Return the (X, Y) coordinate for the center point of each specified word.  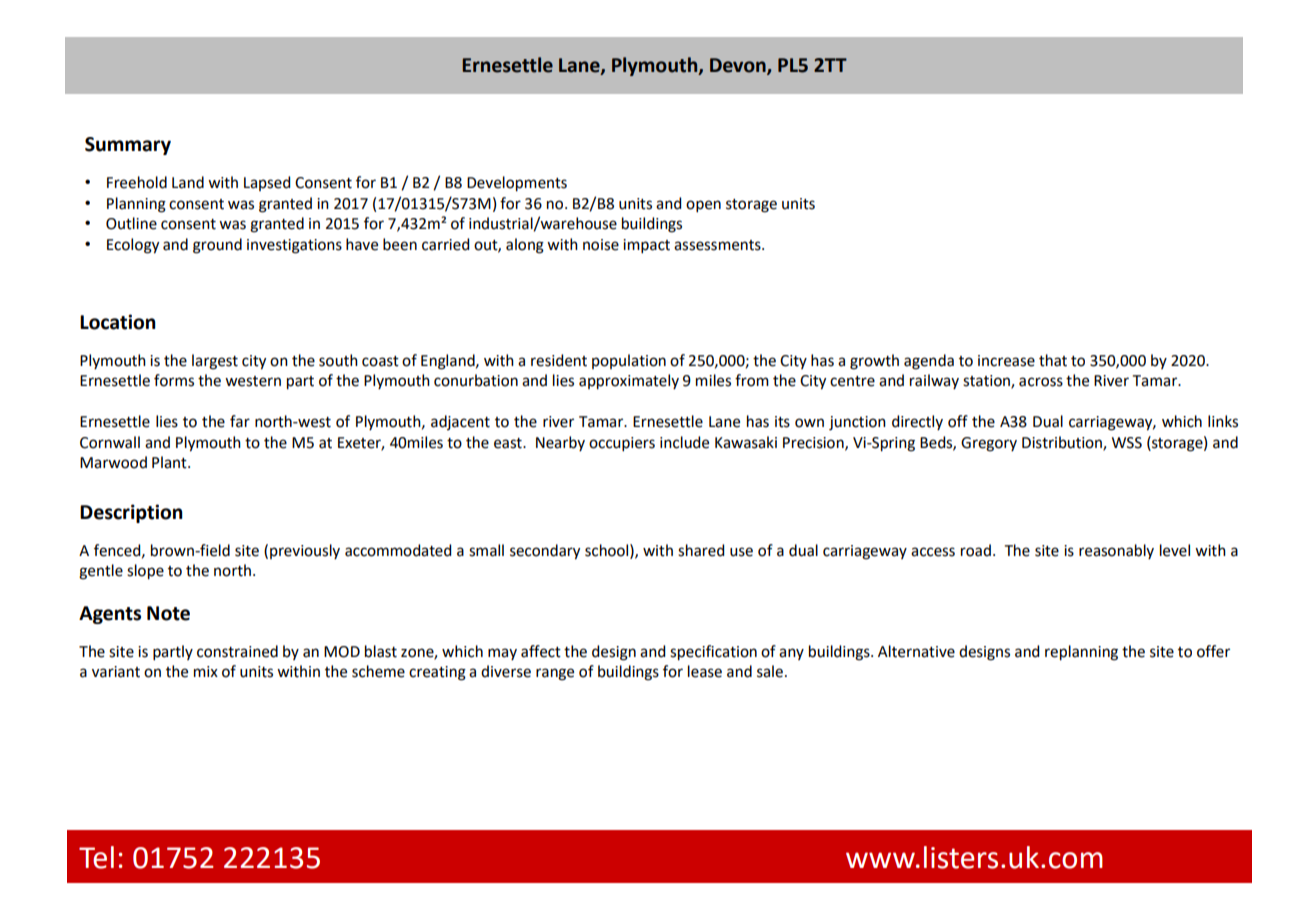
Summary (128, 146)
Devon (739, 66)
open (703, 206)
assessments (718, 245)
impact (646, 246)
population (629, 361)
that (1053, 360)
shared (701, 550)
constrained (237, 651)
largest (215, 362)
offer (1213, 651)
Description (131, 513)
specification (713, 653)
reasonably (1116, 551)
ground (217, 246)
